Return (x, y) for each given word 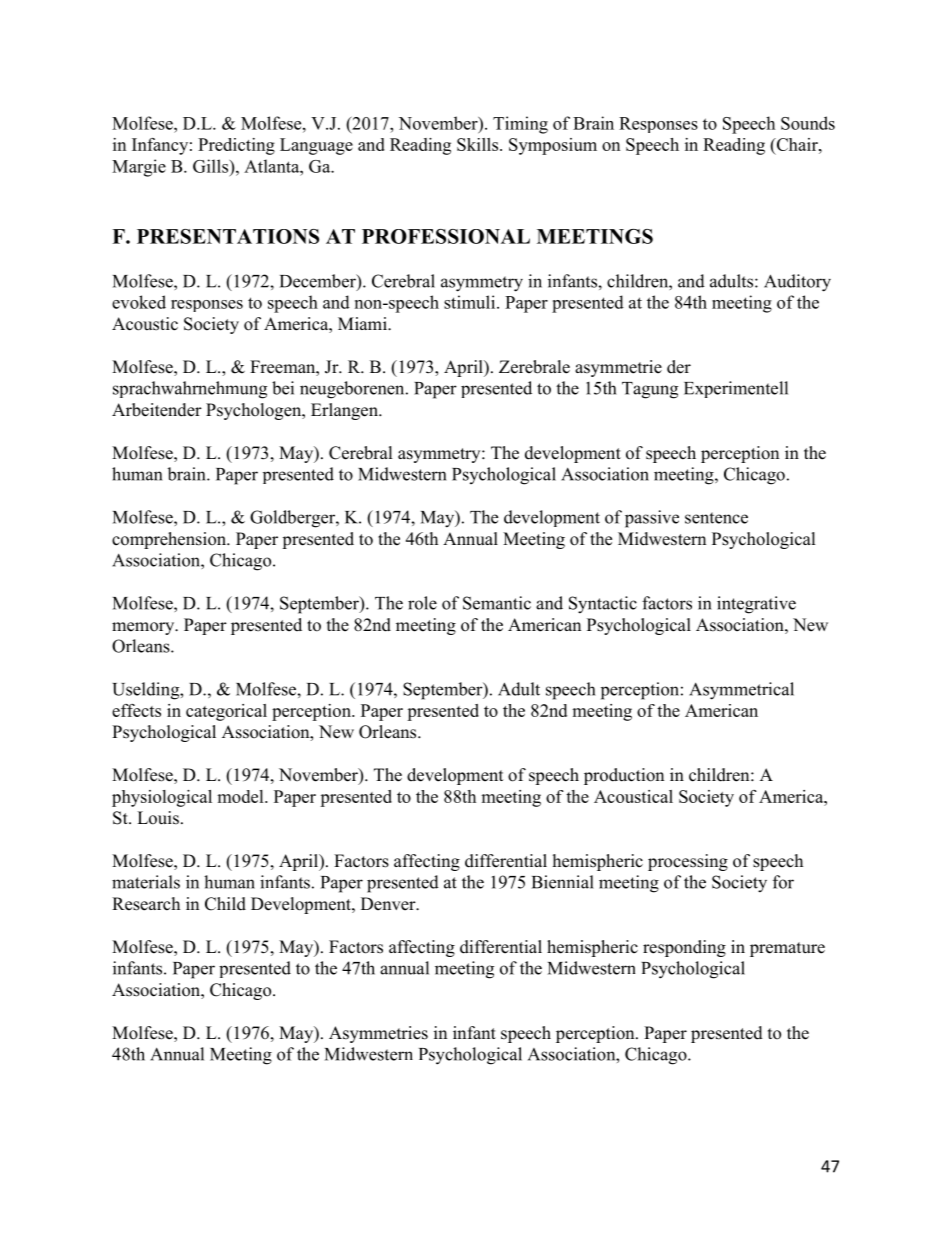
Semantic (497, 603)
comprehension (170, 540)
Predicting (236, 146)
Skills (479, 144)
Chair (797, 144)
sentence (716, 518)
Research (146, 904)
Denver (389, 904)
